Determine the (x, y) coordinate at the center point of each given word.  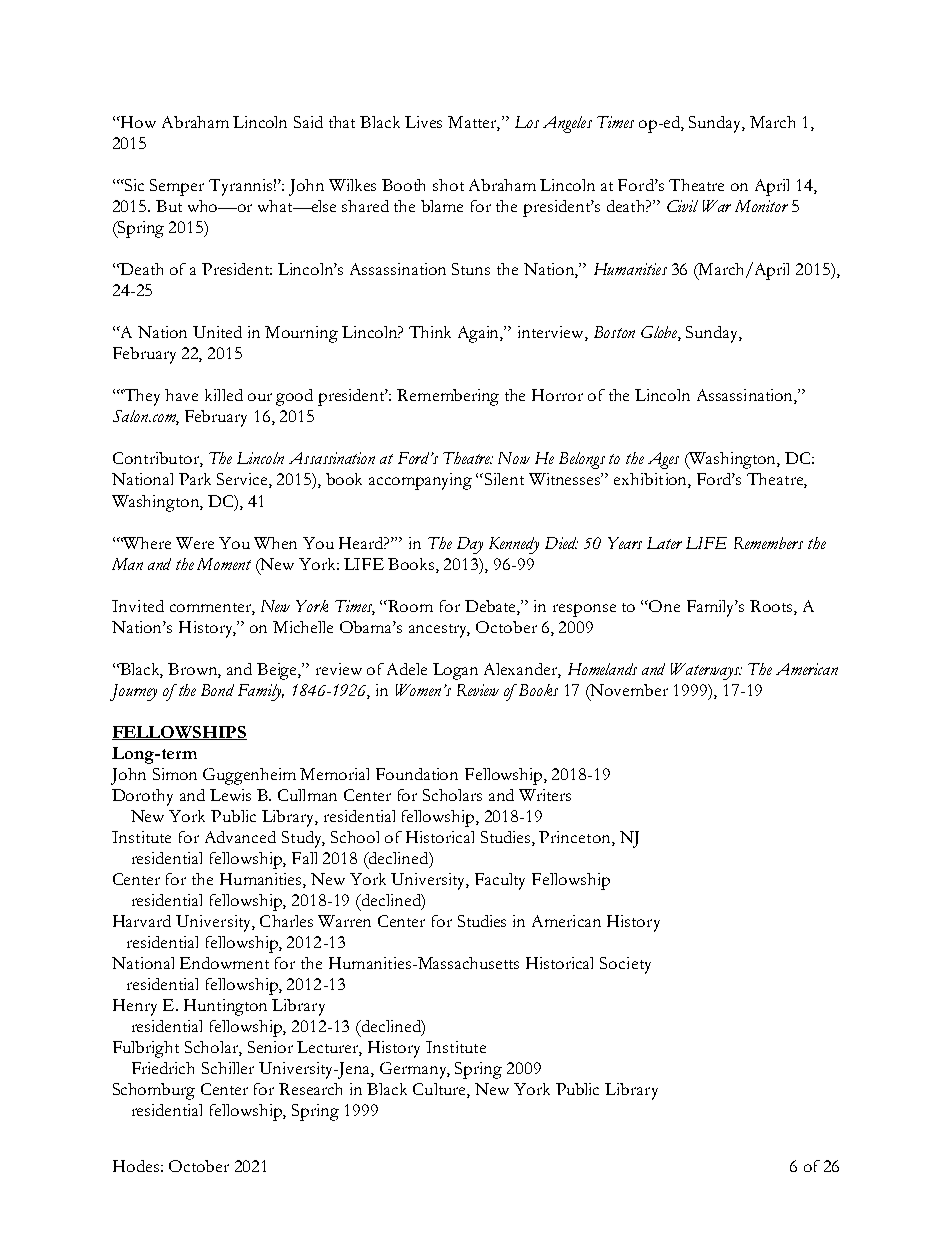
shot (448, 185)
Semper (177, 187)
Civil (682, 206)
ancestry (439, 631)
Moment (224, 564)
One (664, 606)
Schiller (228, 1068)
